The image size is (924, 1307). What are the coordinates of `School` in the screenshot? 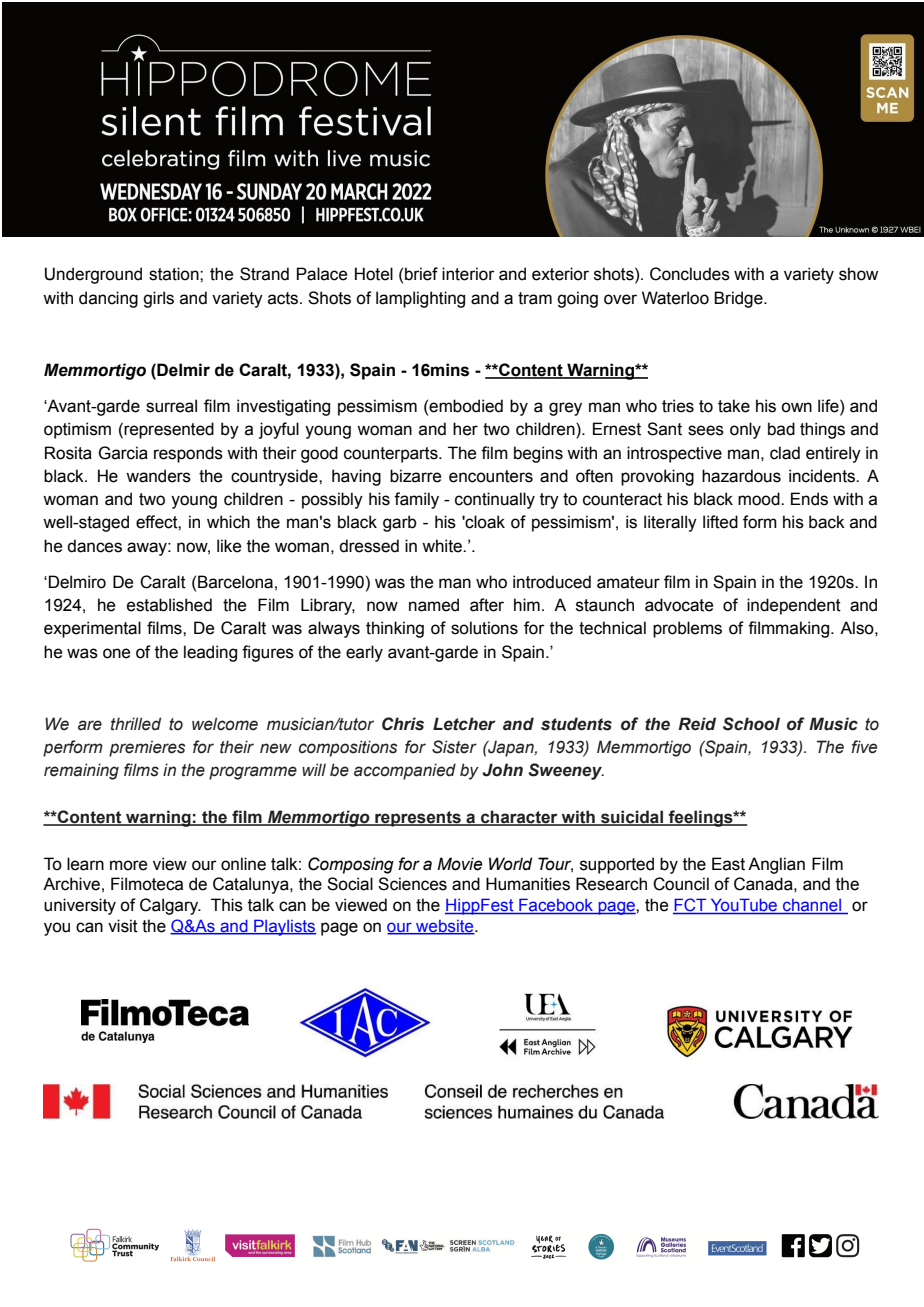 It's located at (751, 724).
